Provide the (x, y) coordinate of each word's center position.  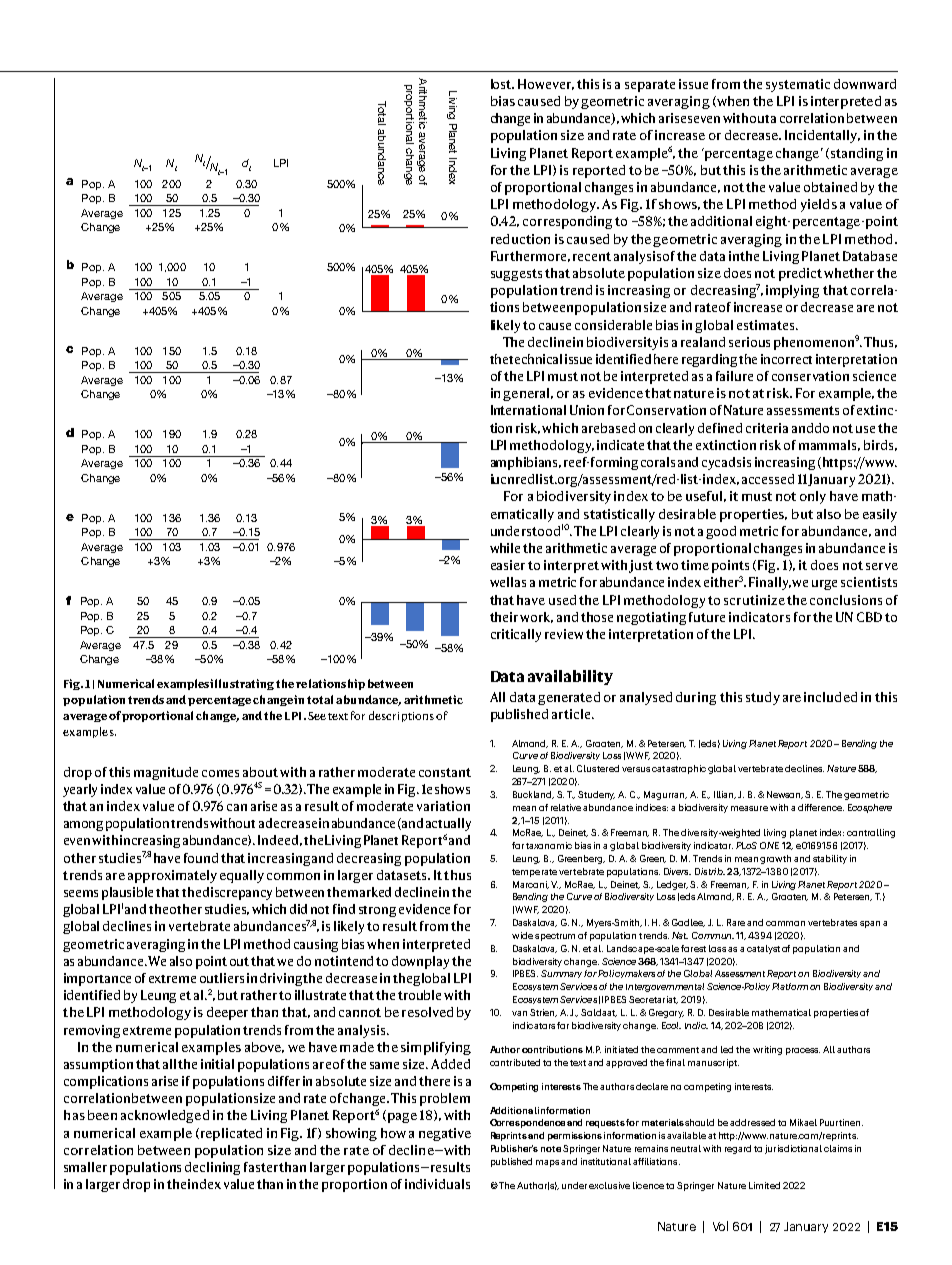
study (763, 698)
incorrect (786, 359)
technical (535, 359)
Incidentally (822, 136)
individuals (437, 1184)
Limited (764, 1185)
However (546, 84)
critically (516, 635)
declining (212, 1168)
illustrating (242, 684)
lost (502, 84)
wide (522, 935)
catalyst (763, 949)
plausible (127, 893)
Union (587, 410)
